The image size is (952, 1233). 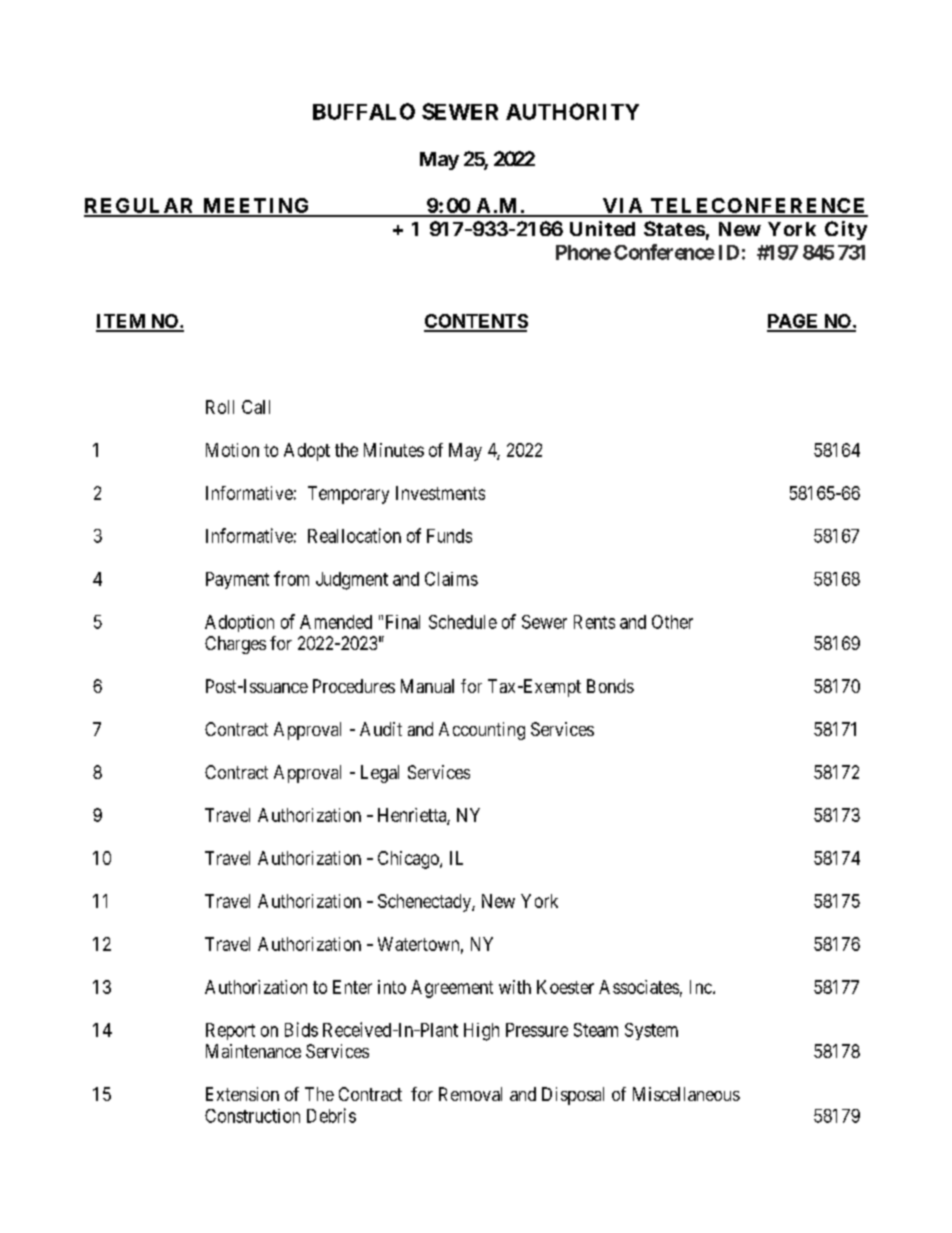 What do you see at coordinates (463, 622) in the screenshot?
I see `Schedule` at bounding box center [463, 622].
